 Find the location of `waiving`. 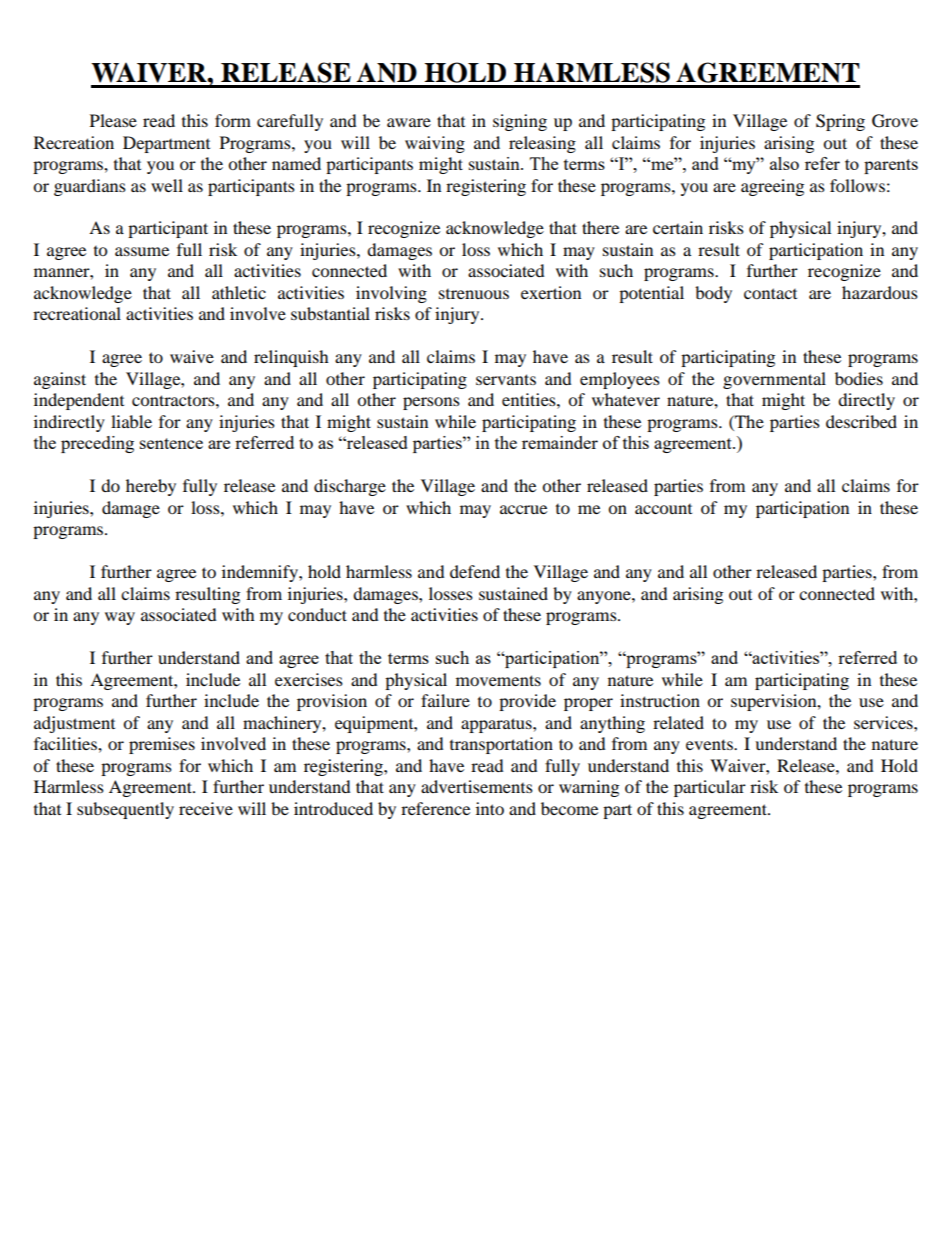

waiving is located at coordinates (435, 144).
